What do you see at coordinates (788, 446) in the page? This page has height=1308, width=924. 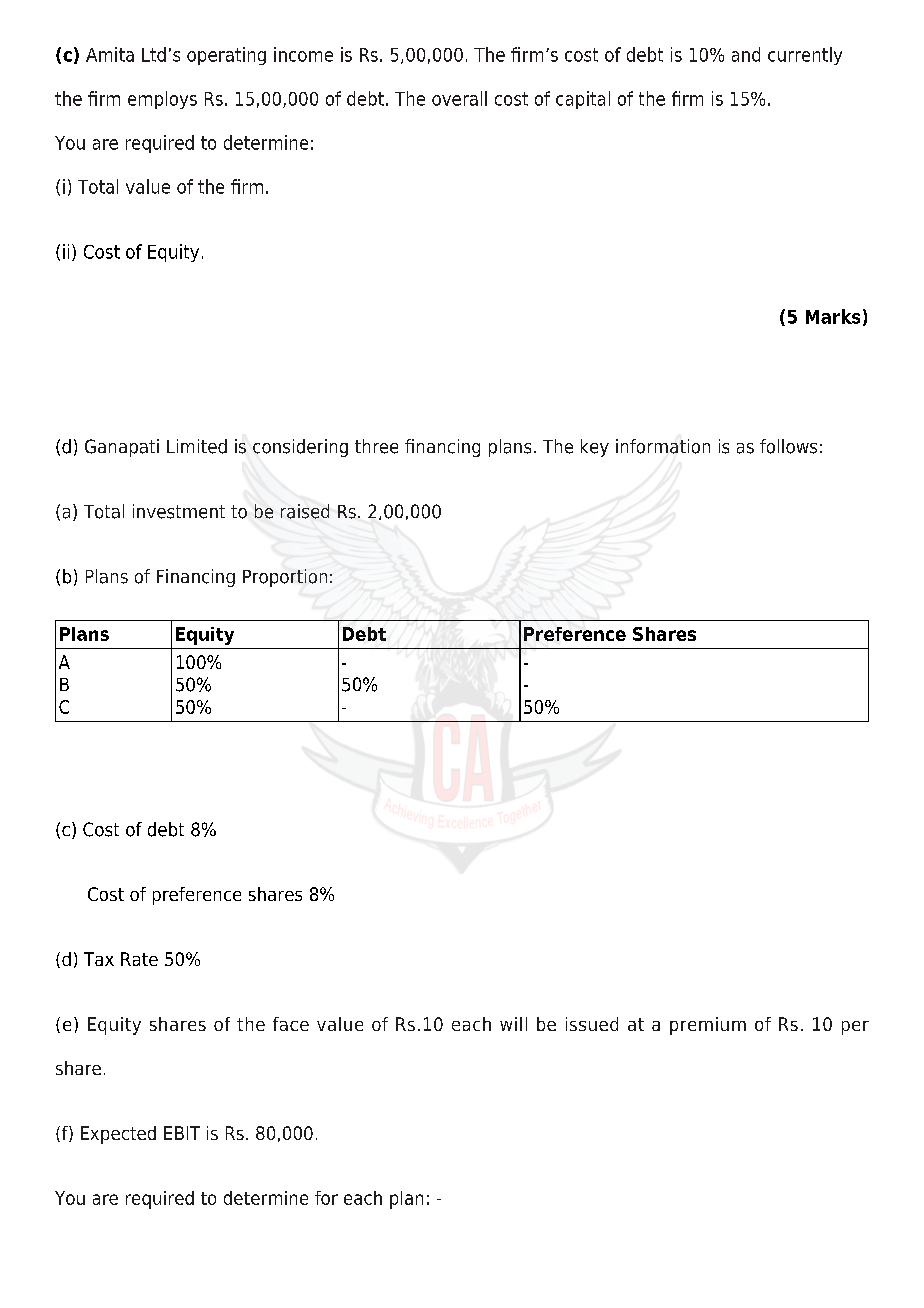 I see `follows` at bounding box center [788, 446].
